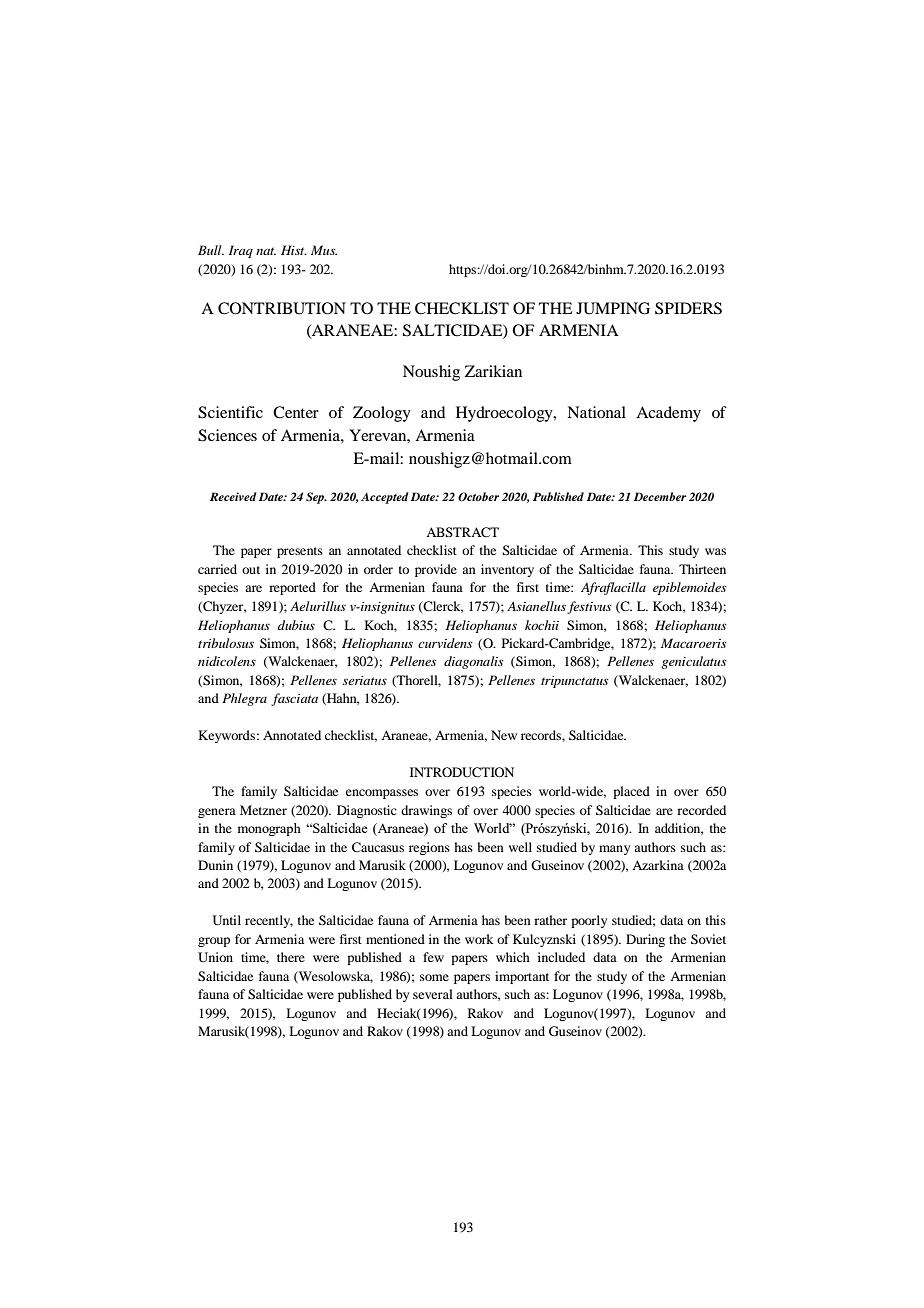  I want to click on some, so click(434, 977).
